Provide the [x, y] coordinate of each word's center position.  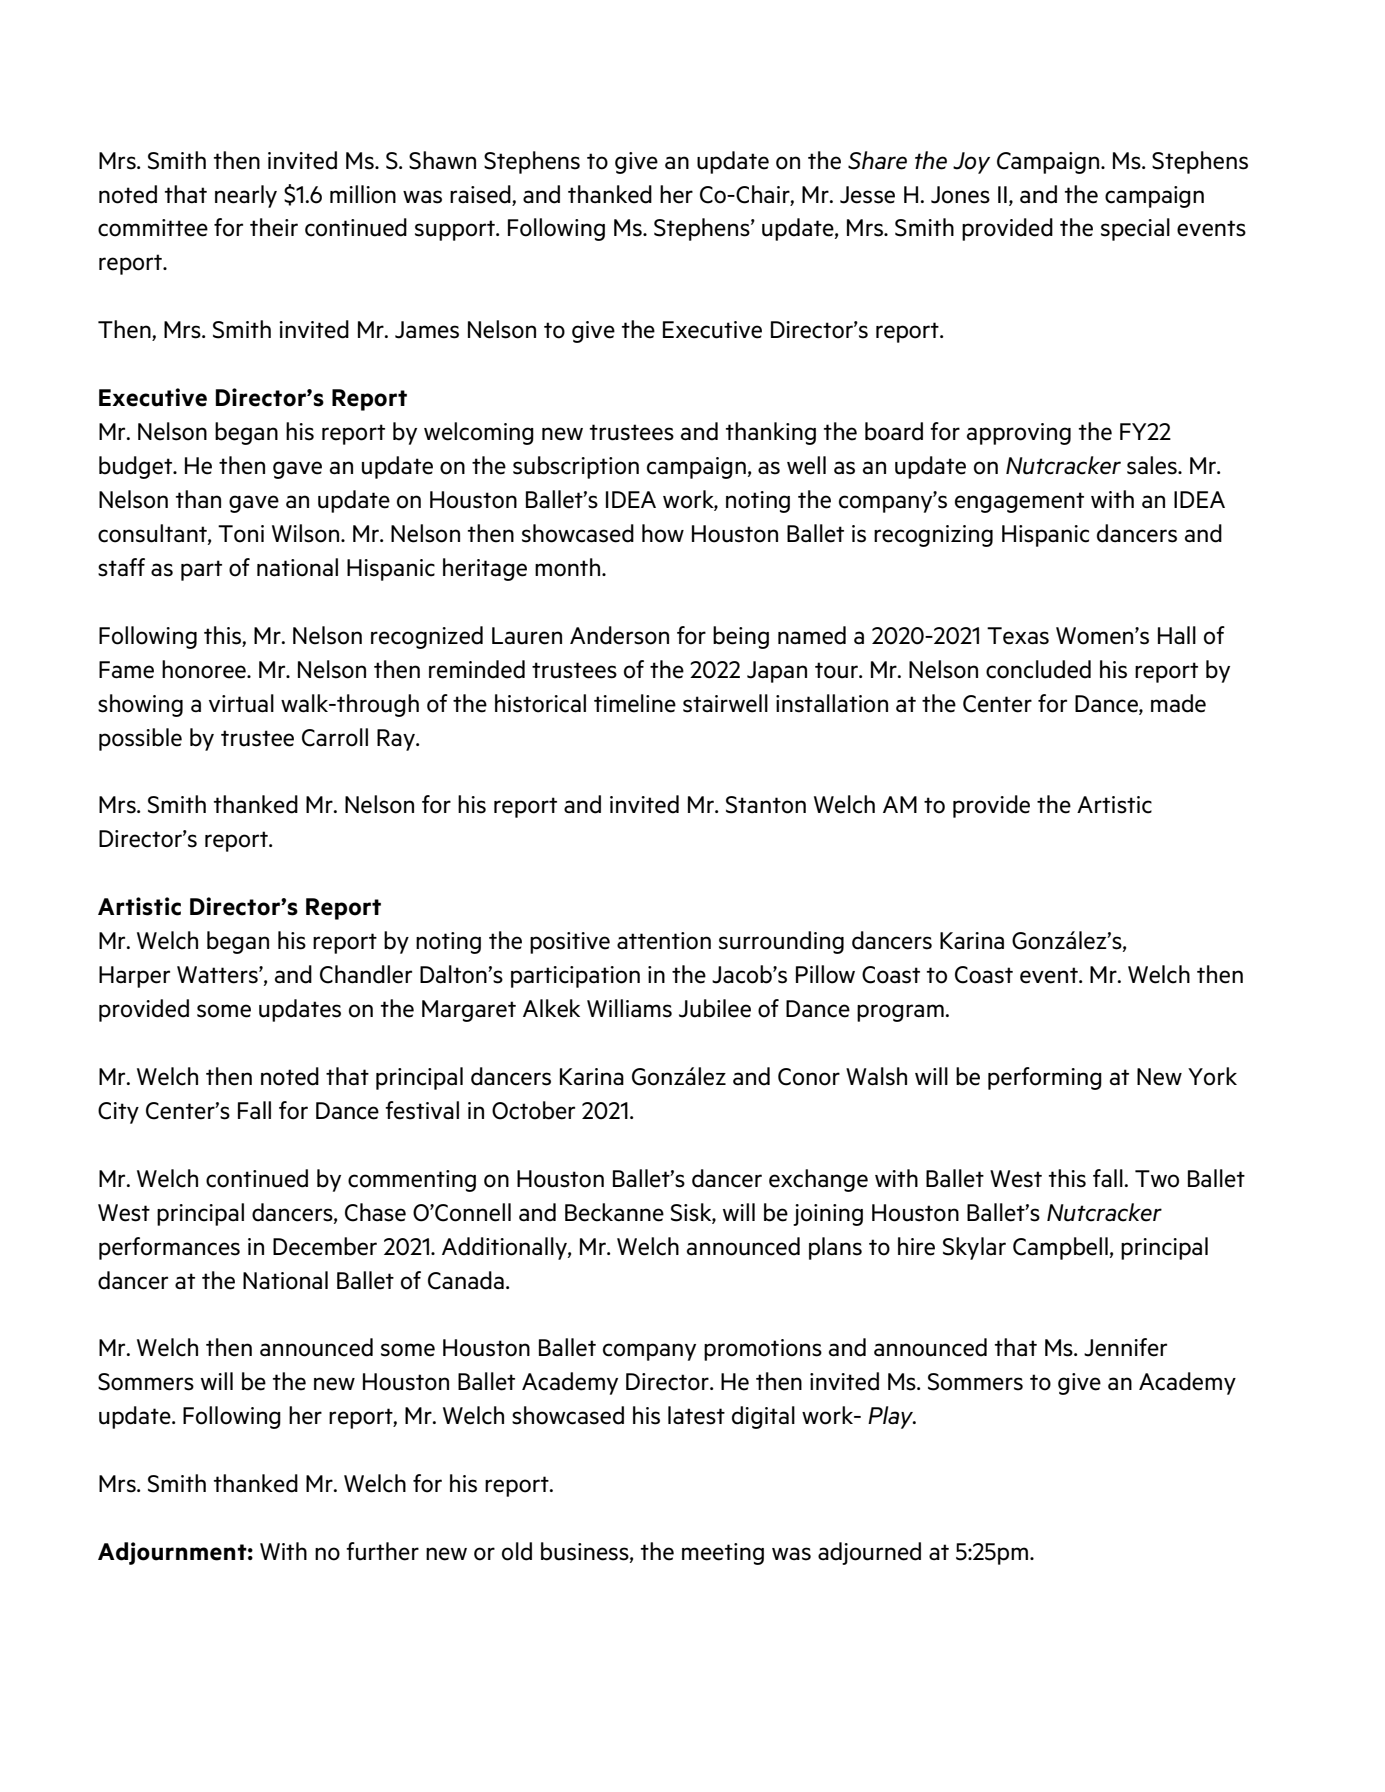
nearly [246, 196]
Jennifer [1125, 1347]
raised [481, 194]
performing [1045, 1078]
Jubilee [715, 1008]
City [118, 1113]
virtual [241, 703]
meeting [723, 1554]
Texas [1018, 636]
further [382, 1551]
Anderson [619, 635]
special [1135, 229]
